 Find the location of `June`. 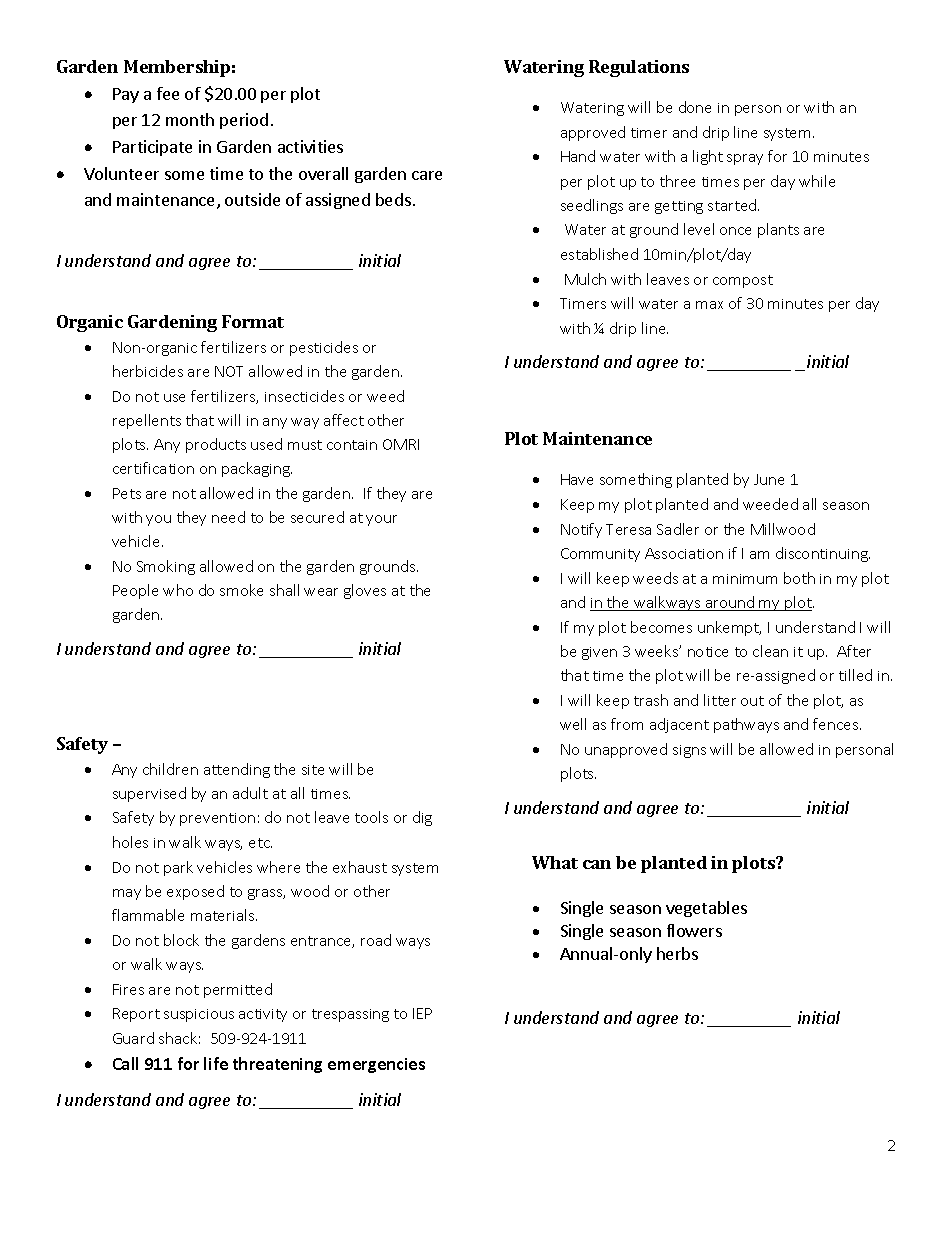

June is located at coordinates (769, 479).
